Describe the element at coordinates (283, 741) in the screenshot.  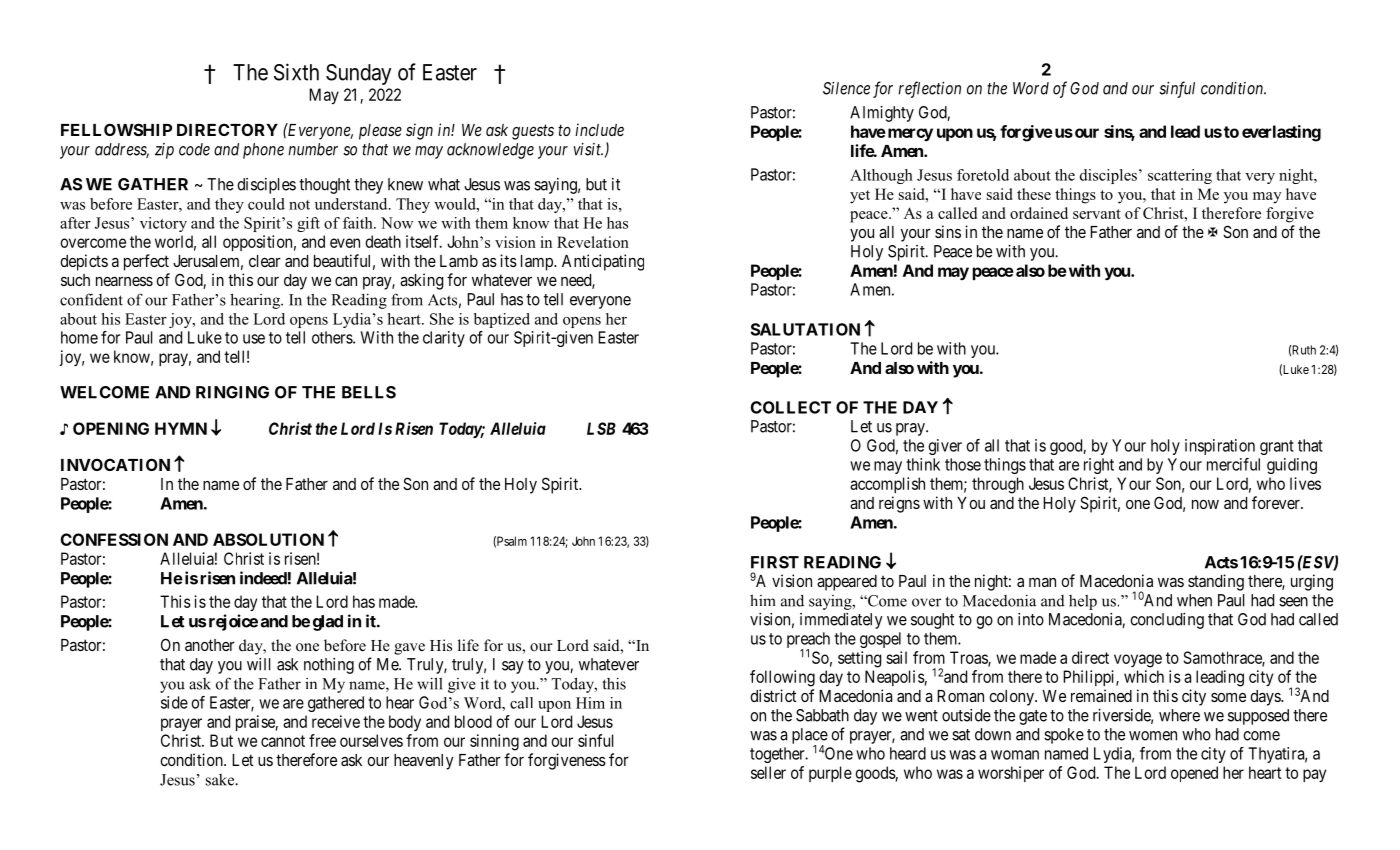
I see `cannot` at that location.
